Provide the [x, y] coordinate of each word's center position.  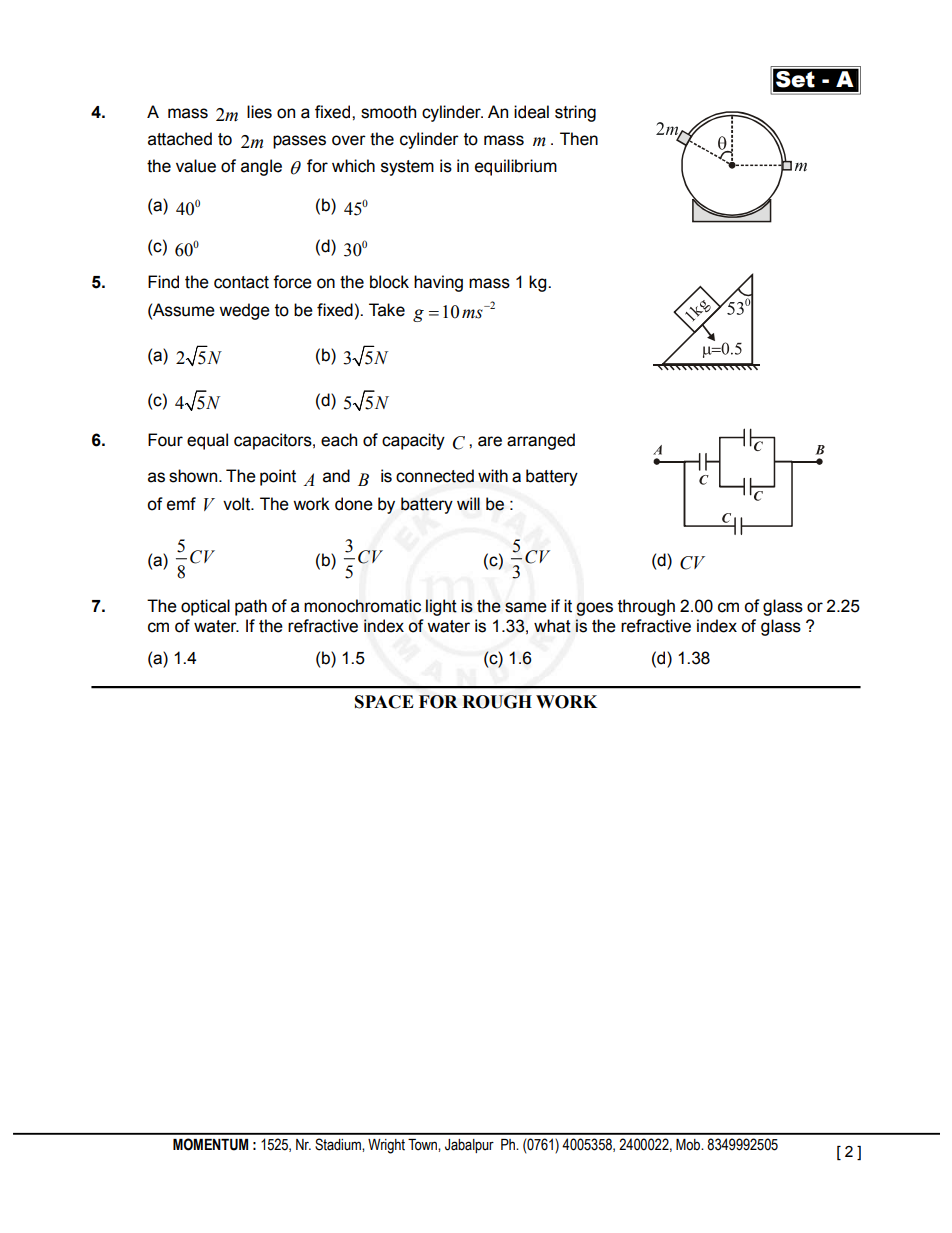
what [552, 626]
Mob [689, 1145]
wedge [244, 311]
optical [205, 607]
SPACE [384, 702]
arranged [541, 441]
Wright [386, 1146]
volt [238, 504]
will [468, 503]
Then [579, 139]
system [407, 168]
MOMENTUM [210, 1144]
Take [387, 310]
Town [423, 1145]
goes [594, 609]
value [196, 166]
